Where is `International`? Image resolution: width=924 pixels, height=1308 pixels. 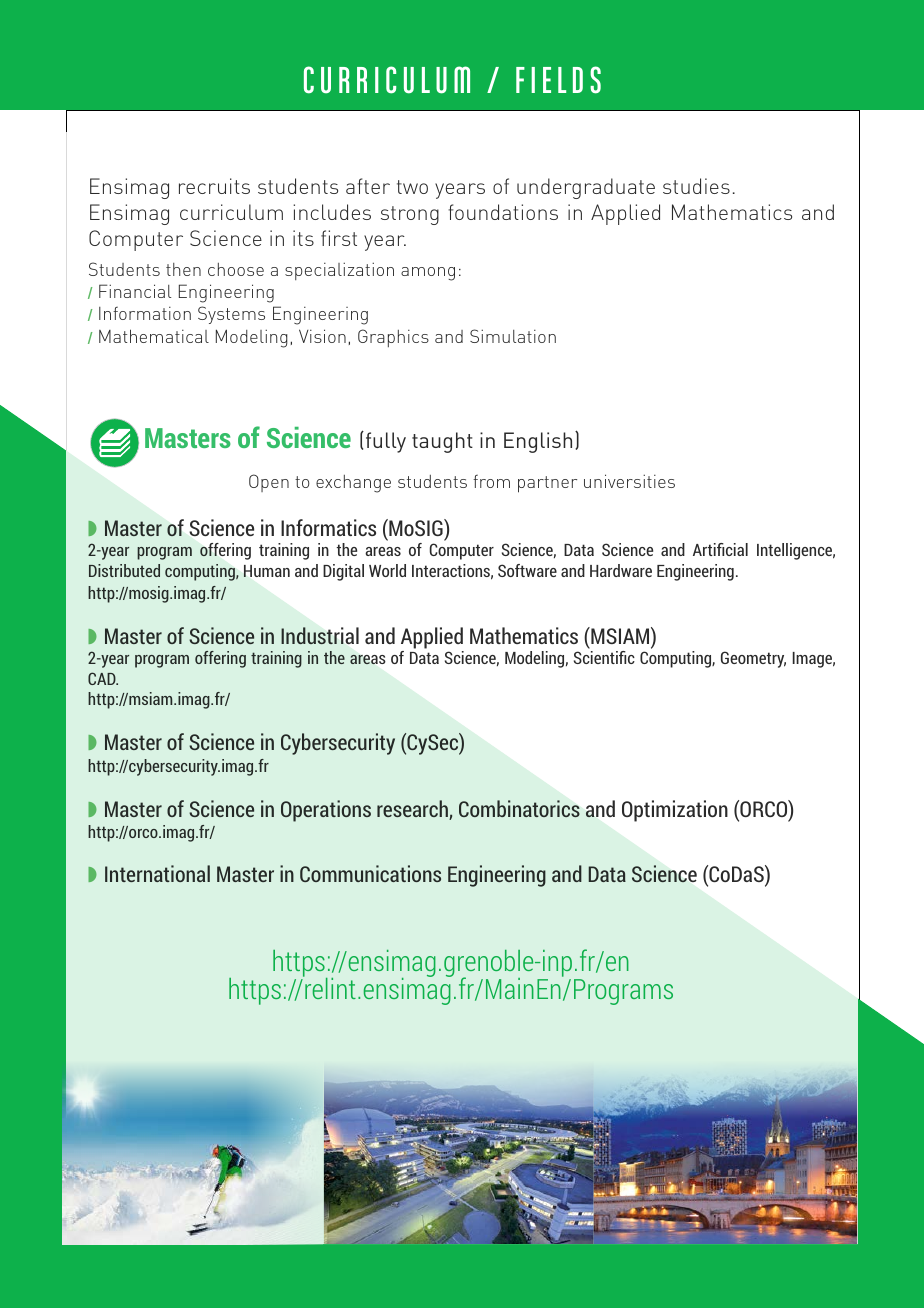
International is located at coordinates (157, 873).
